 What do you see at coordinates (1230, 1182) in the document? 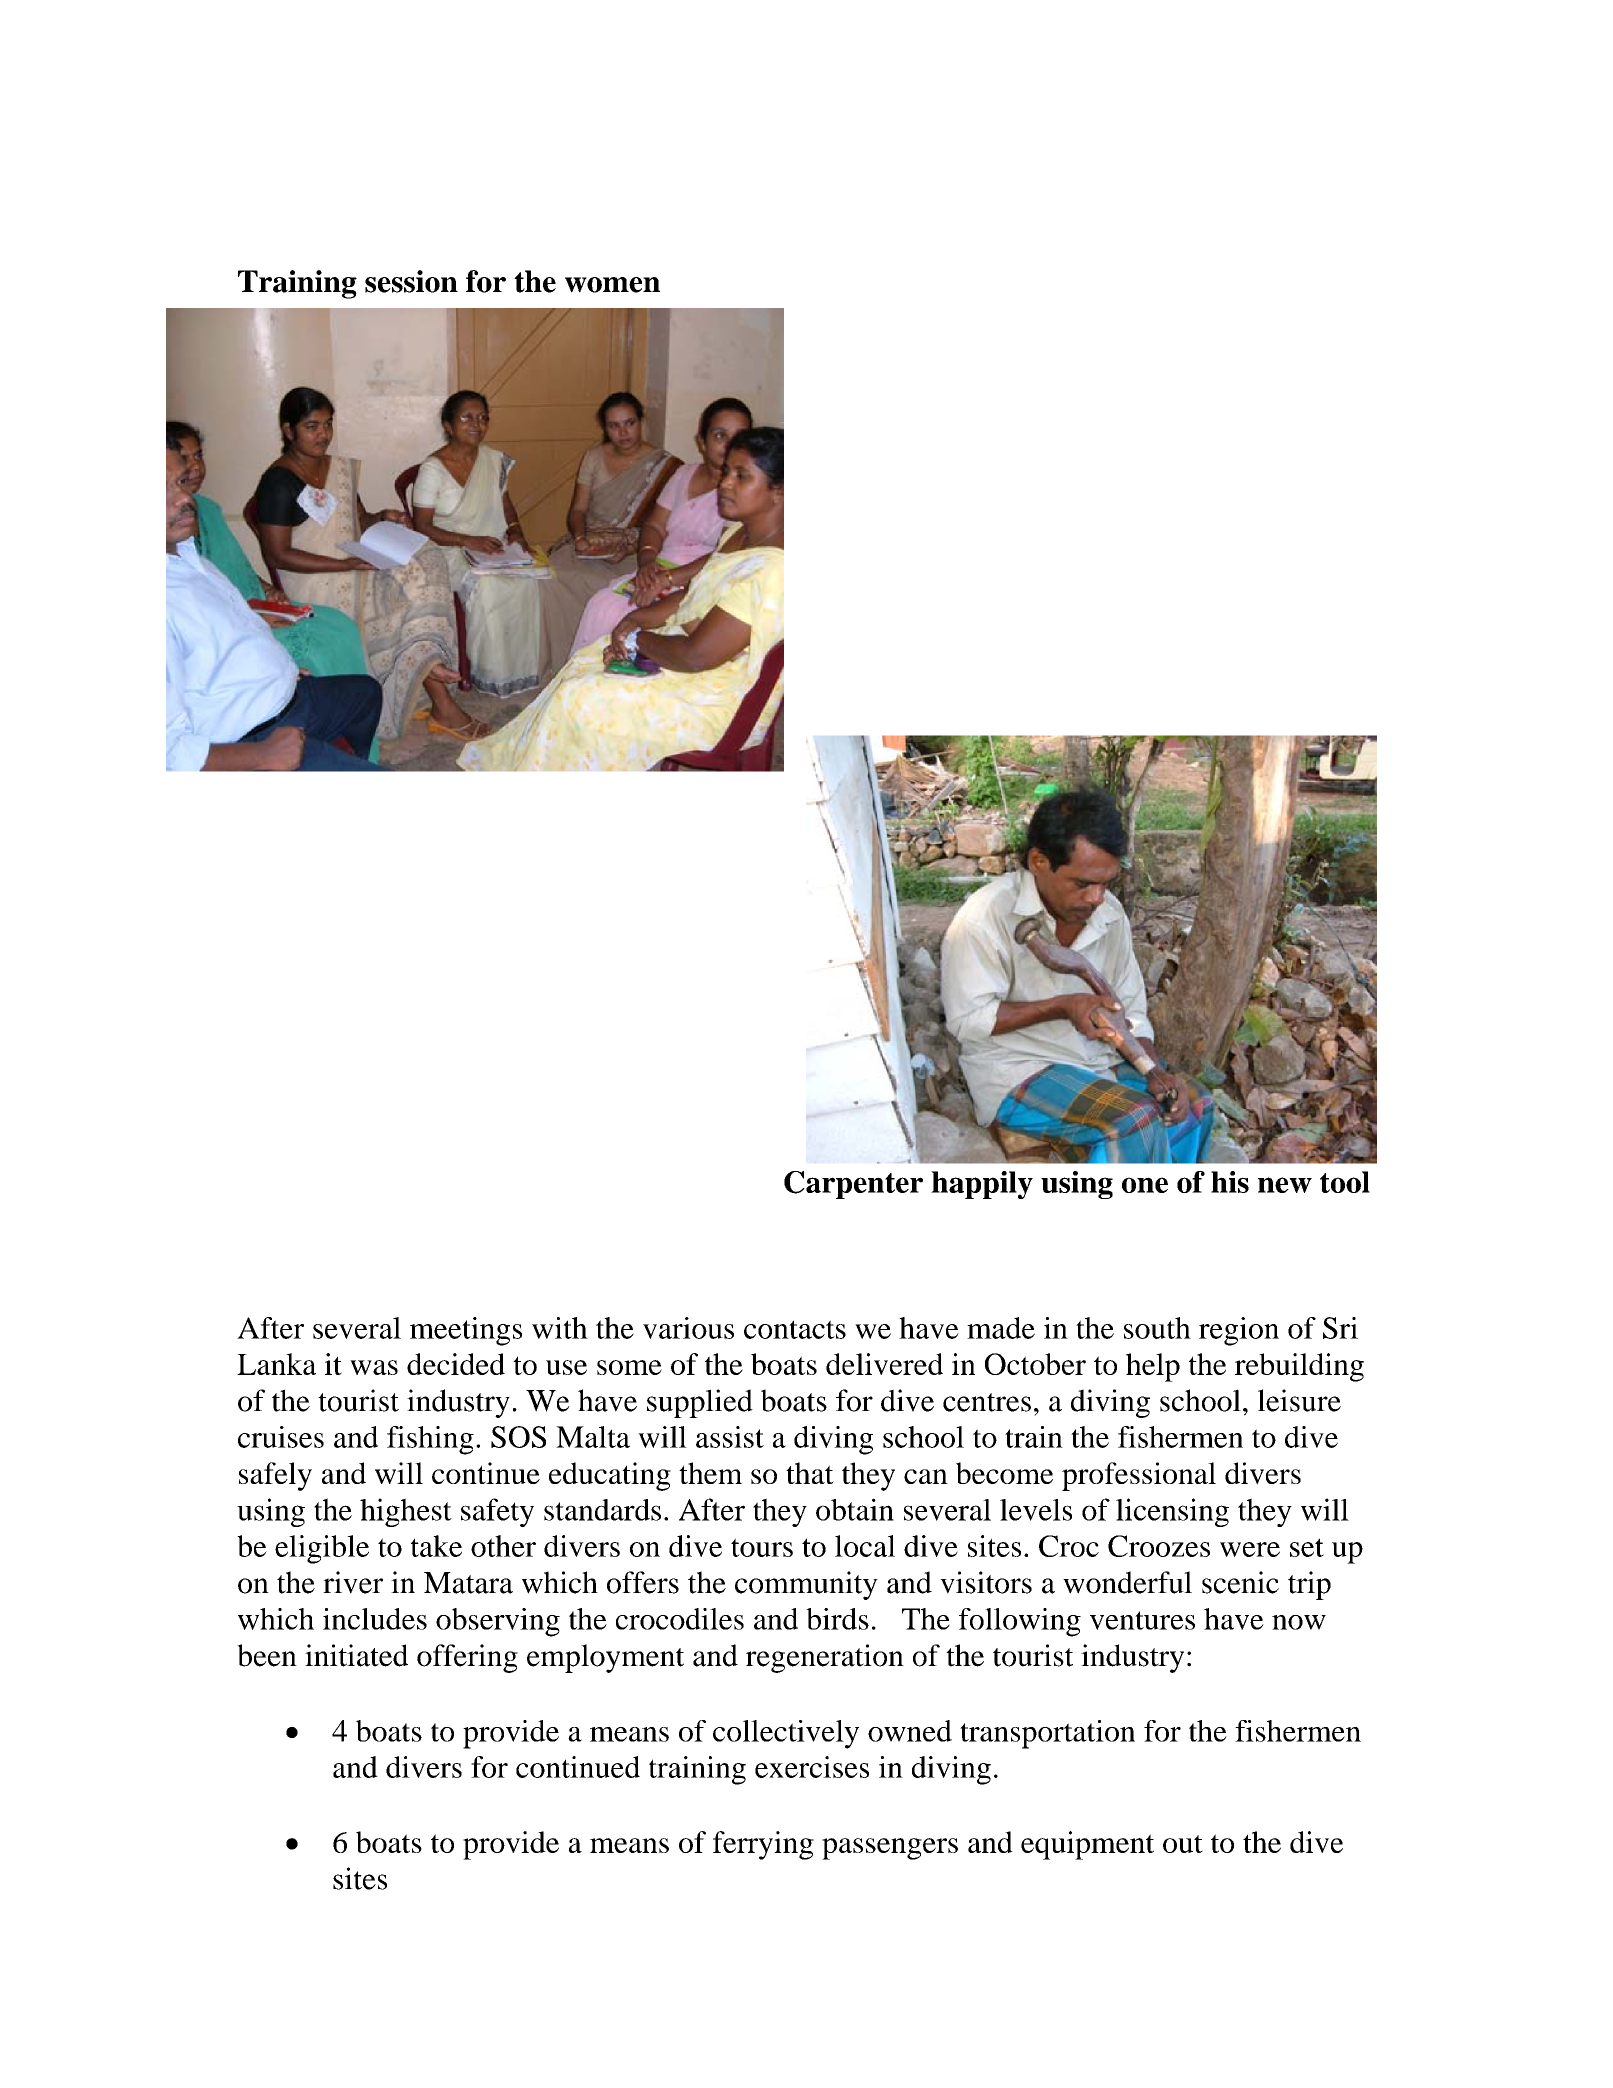
I see `his` at bounding box center [1230, 1182].
